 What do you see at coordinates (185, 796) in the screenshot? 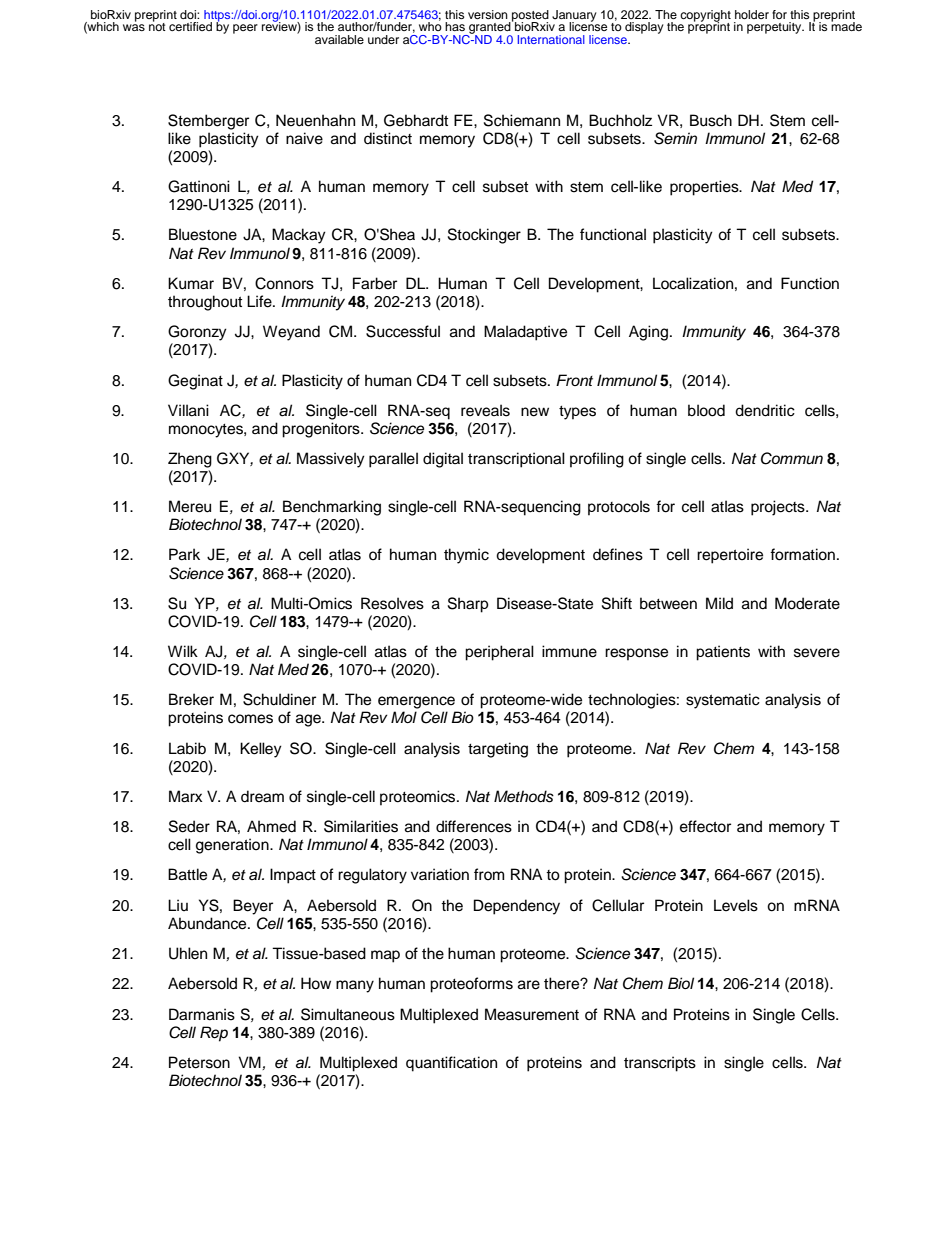
I see `Marx` at bounding box center [185, 796].
